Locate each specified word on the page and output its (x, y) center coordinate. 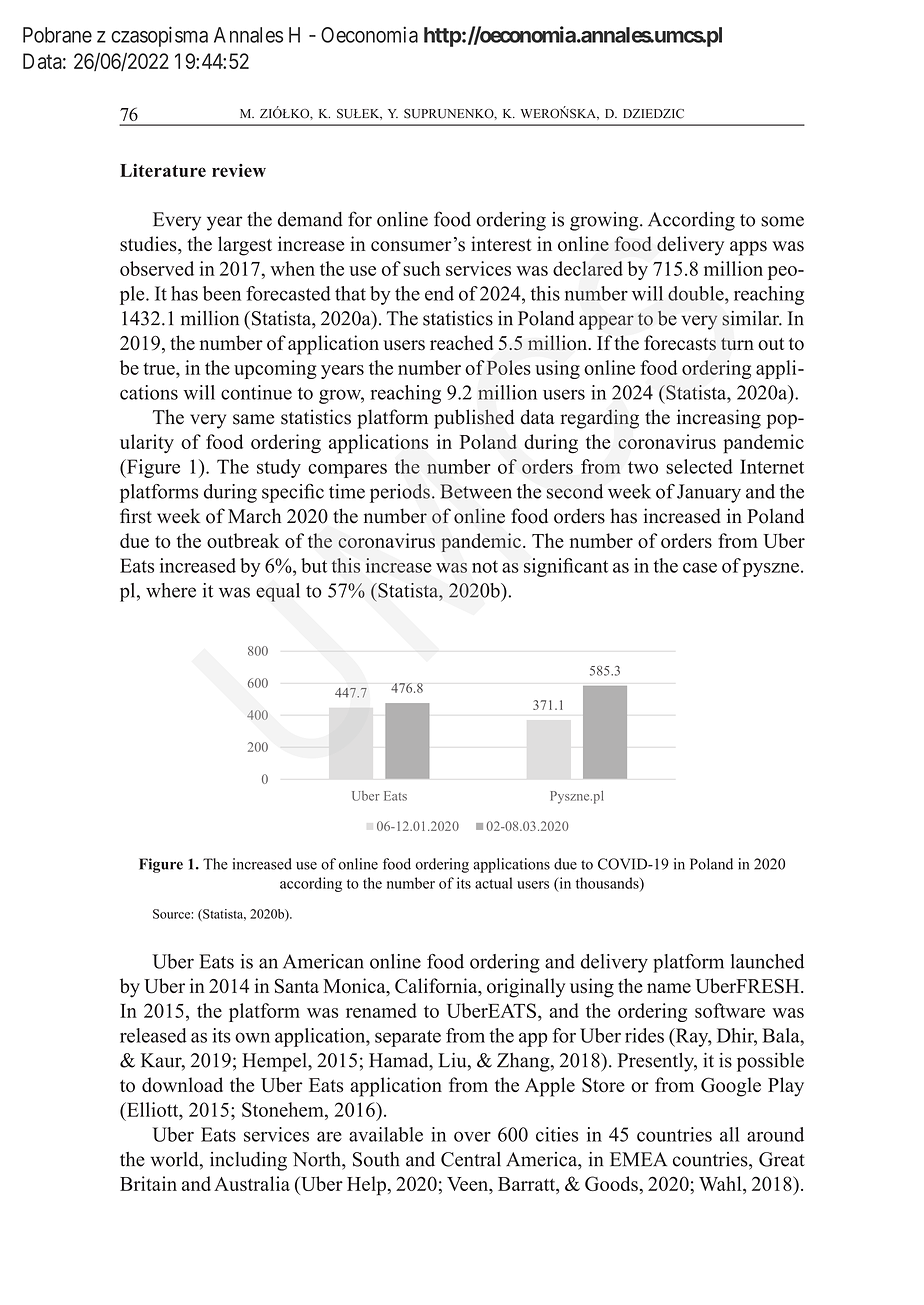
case (700, 568)
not (485, 566)
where (171, 590)
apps (748, 248)
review (239, 170)
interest (501, 244)
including (248, 1161)
